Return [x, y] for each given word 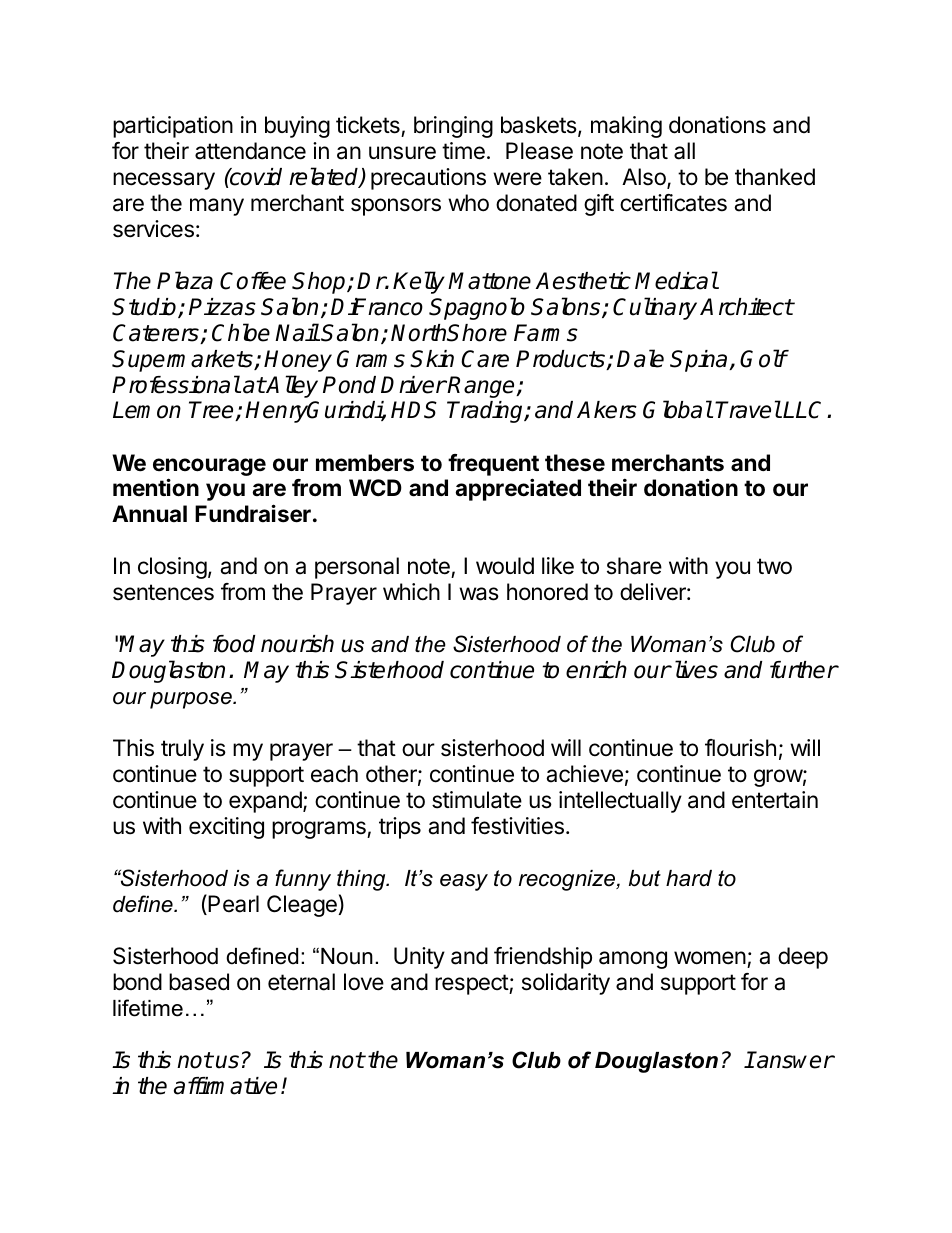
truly [182, 750]
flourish [740, 748]
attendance [250, 151]
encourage [209, 467]
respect [472, 984]
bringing [453, 127]
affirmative [225, 1086]
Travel [748, 409]
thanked [775, 177]
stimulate [477, 800]
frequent [493, 465]
